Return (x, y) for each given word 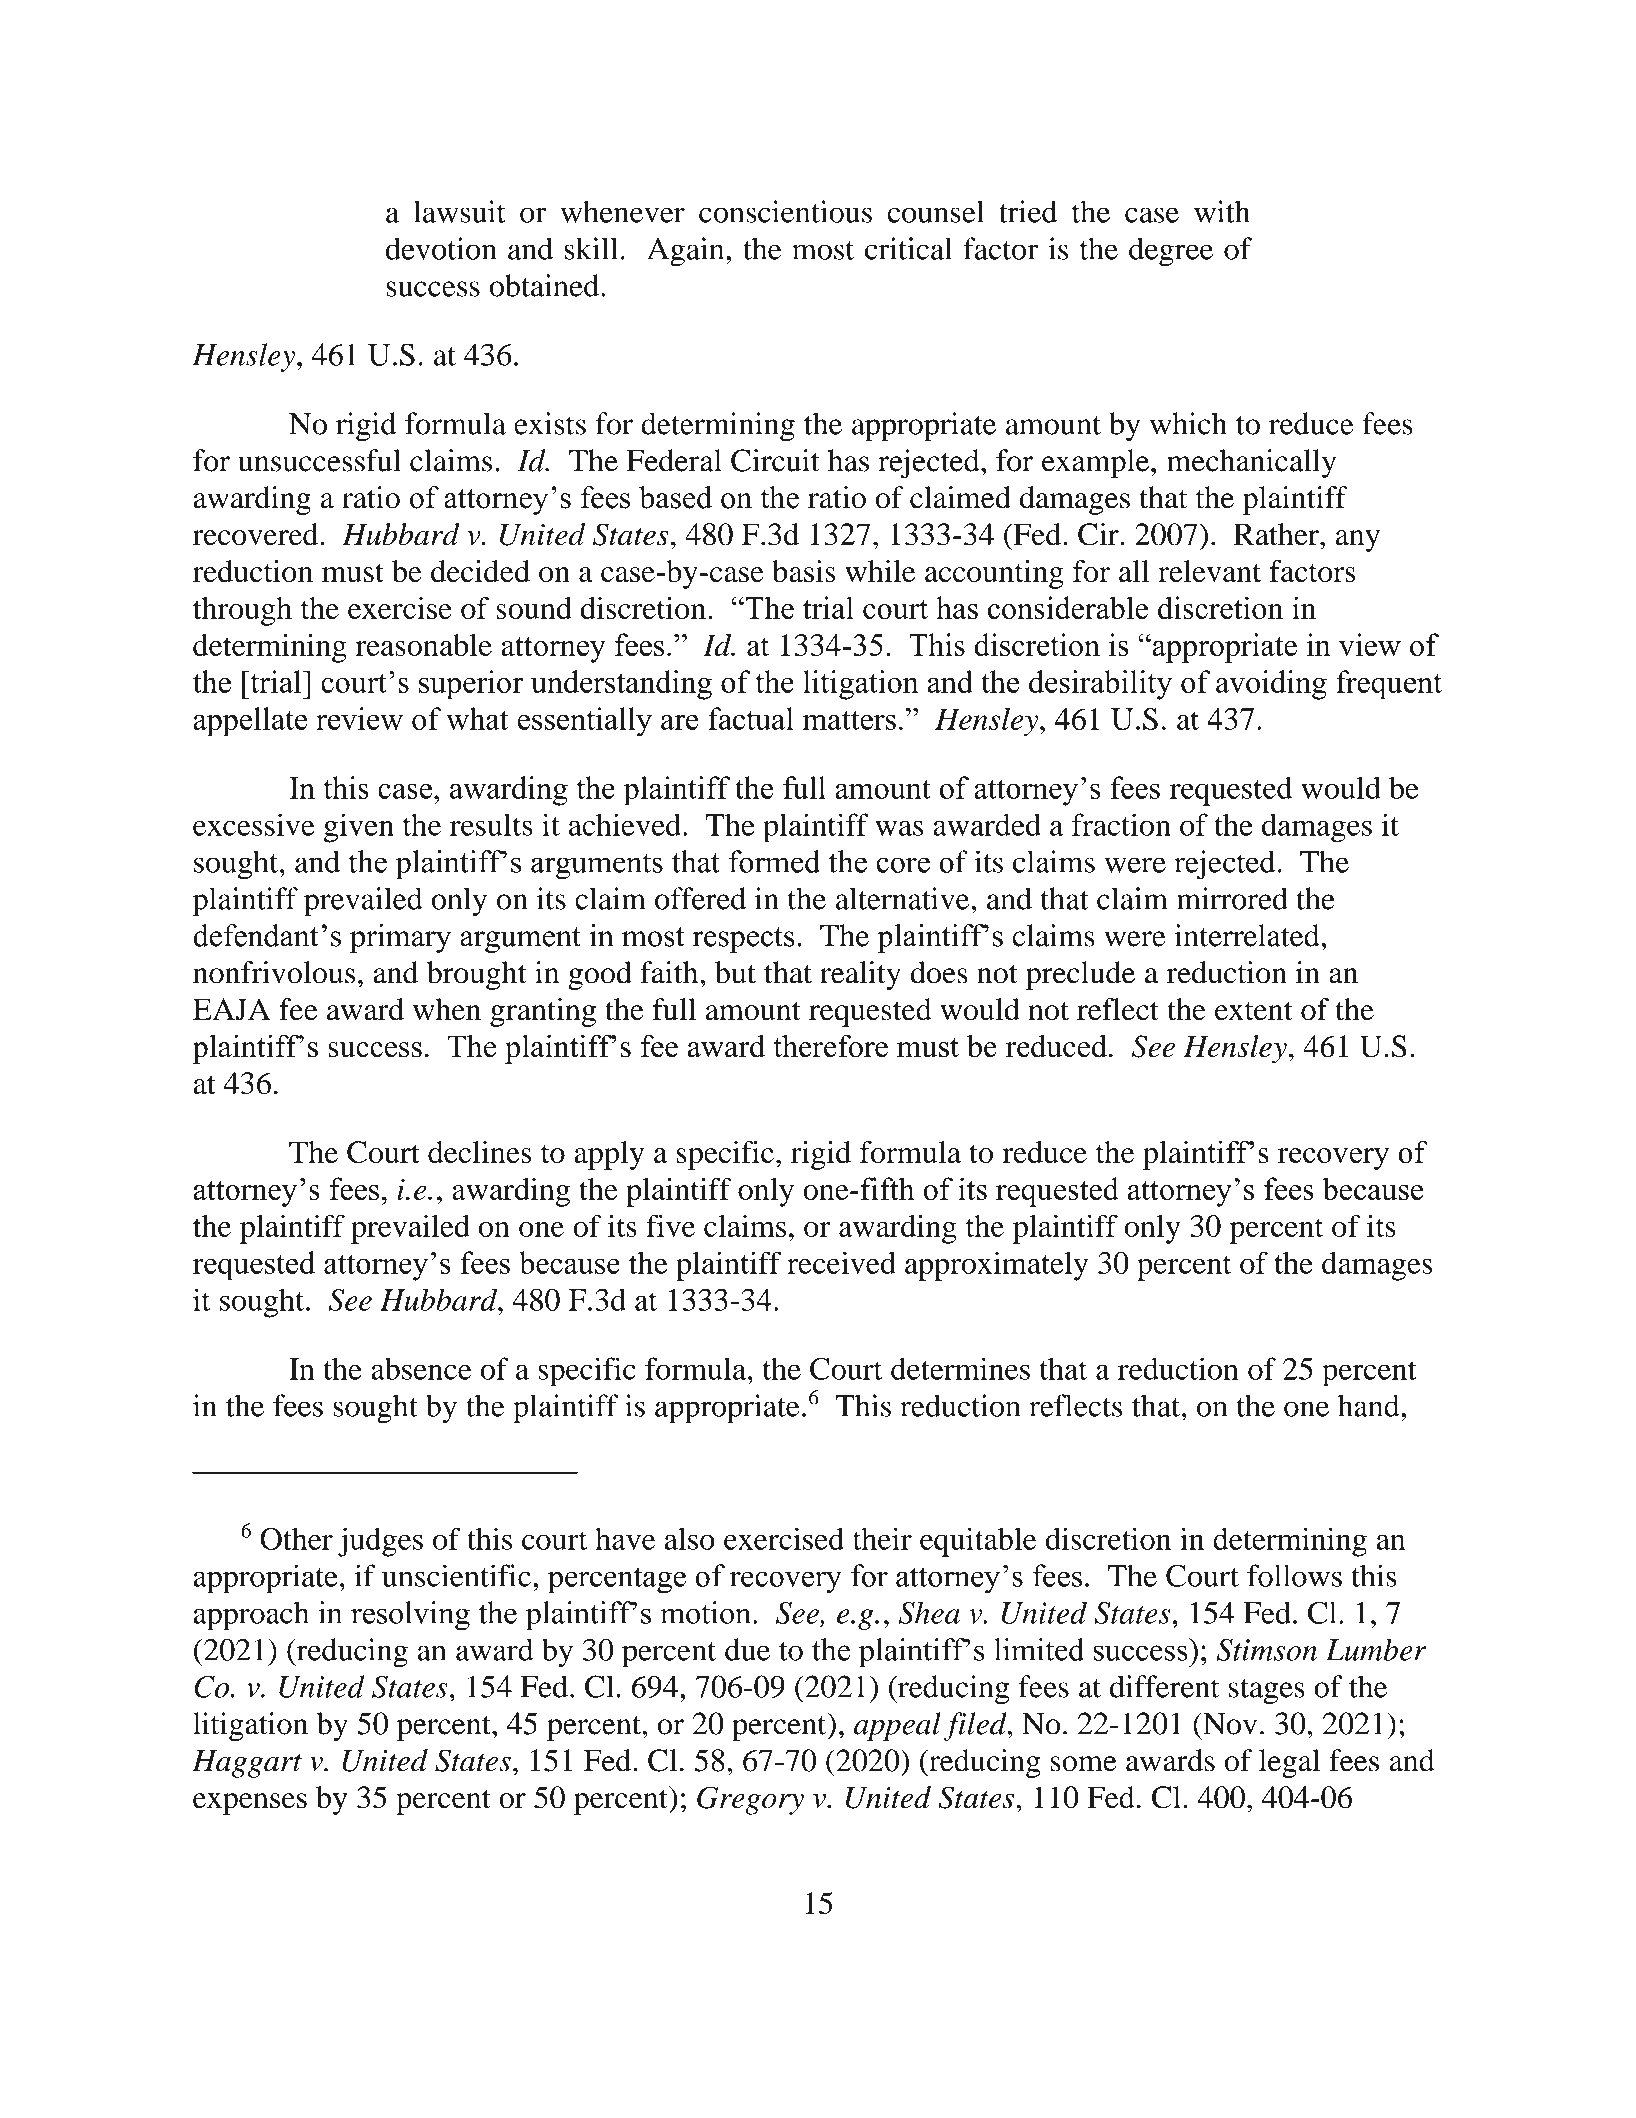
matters (849, 720)
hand (1370, 1405)
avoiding (1271, 685)
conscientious (785, 211)
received (841, 1262)
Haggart (247, 1764)
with (1222, 211)
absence (421, 1368)
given (359, 828)
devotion (441, 248)
